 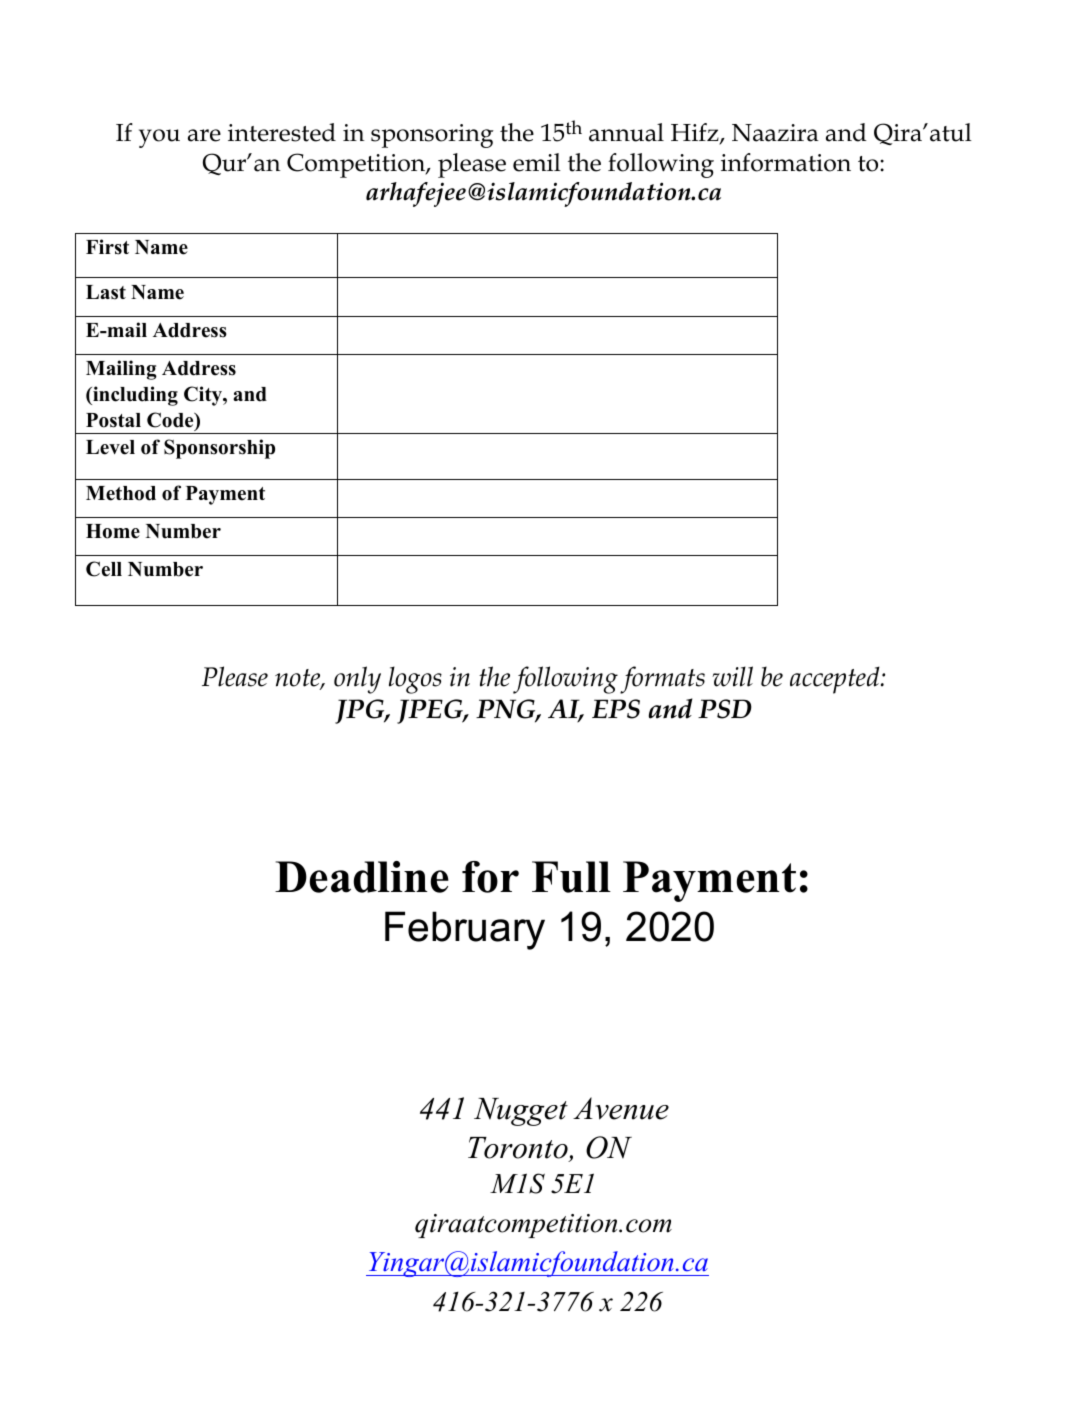 What do you see at coordinates (616, 709) in the document?
I see `EPS` at bounding box center [616, 709].
